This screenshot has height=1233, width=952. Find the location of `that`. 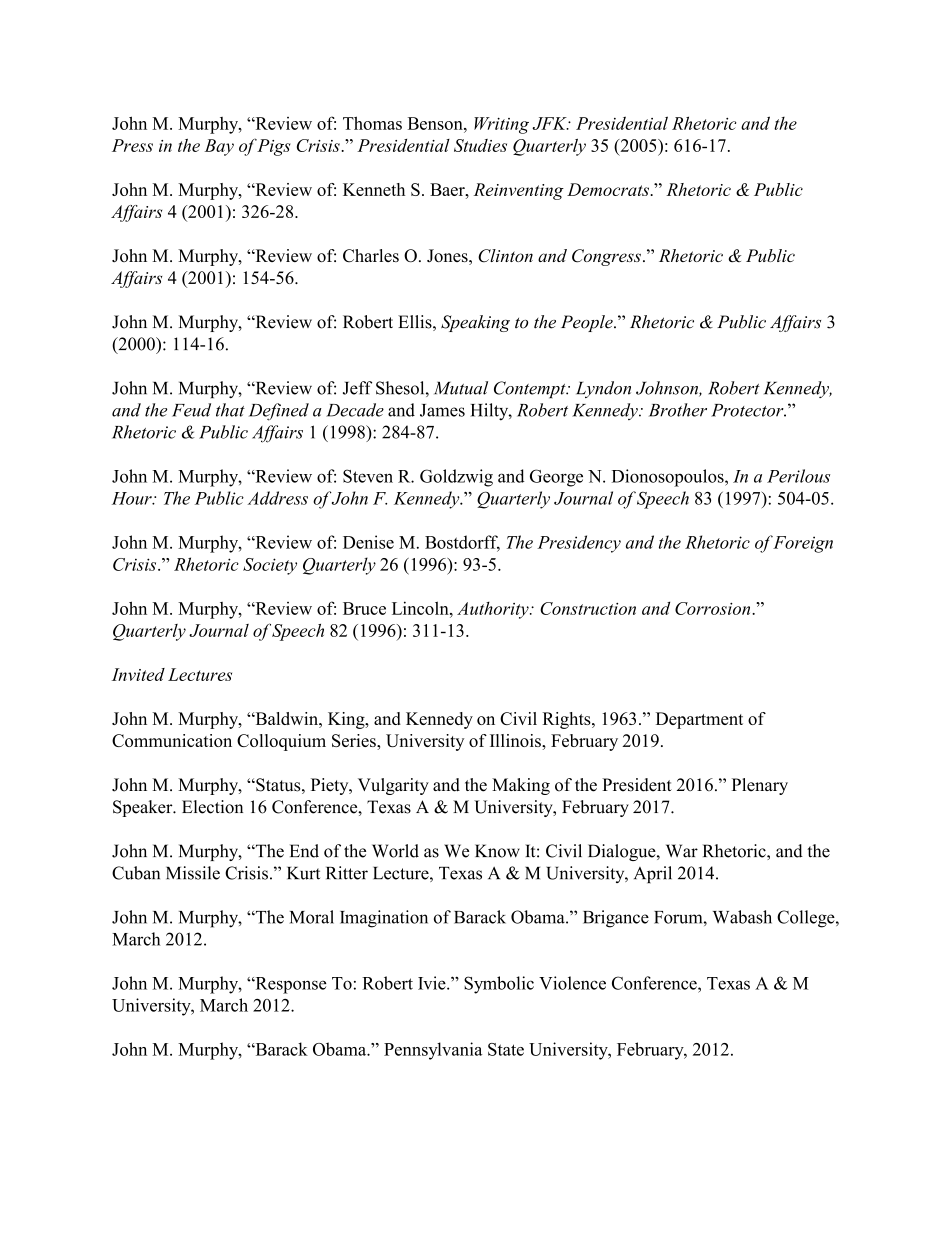

that is located at coordinates (230, 410).
